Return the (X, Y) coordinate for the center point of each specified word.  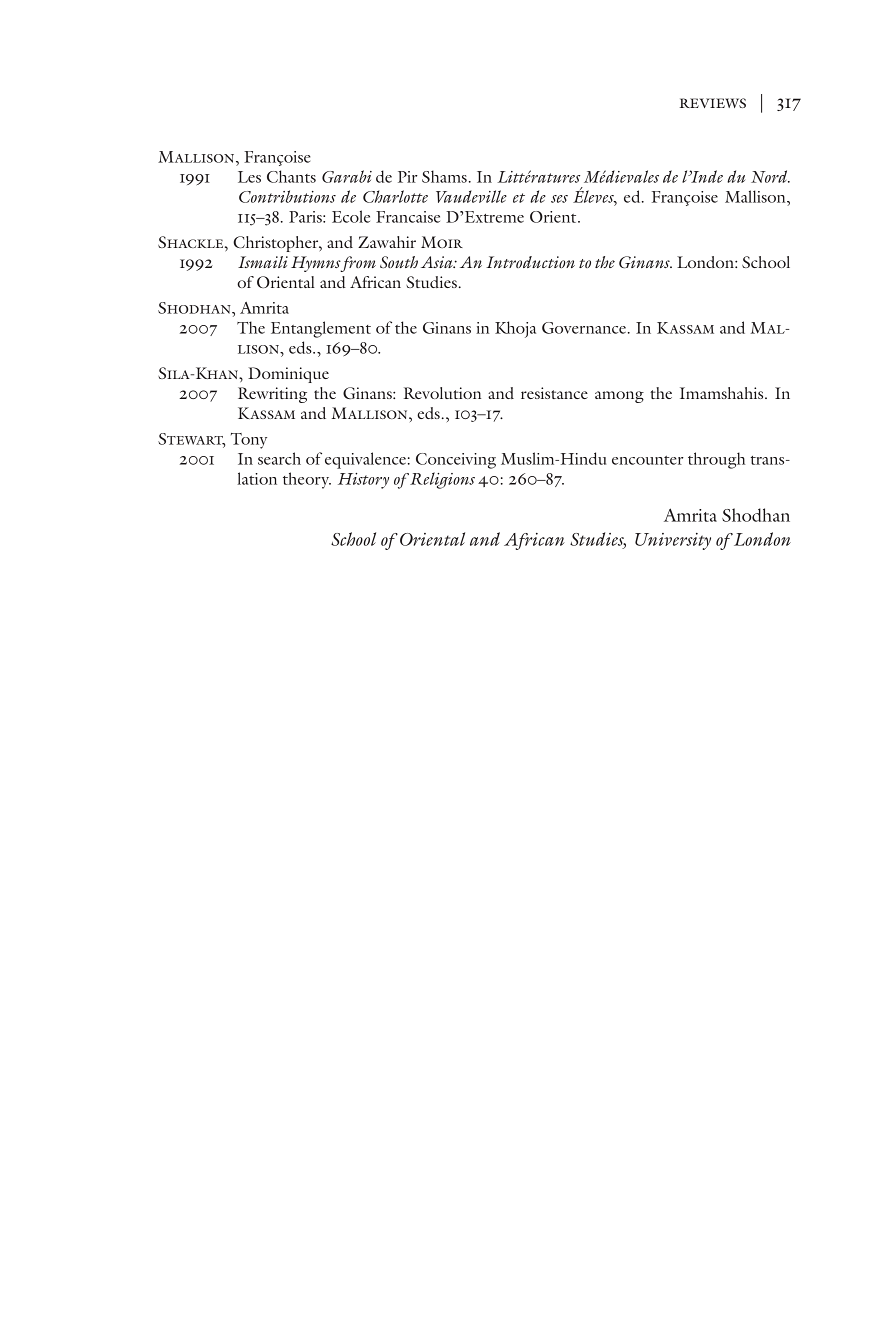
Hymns (317, 264)
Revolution (442, 393)
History (363, 481)
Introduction (530, 262)
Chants (291, 176)
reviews (713, 103)
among (619, 397)
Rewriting (272, 395)
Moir (442, 242)
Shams (444, 176)
